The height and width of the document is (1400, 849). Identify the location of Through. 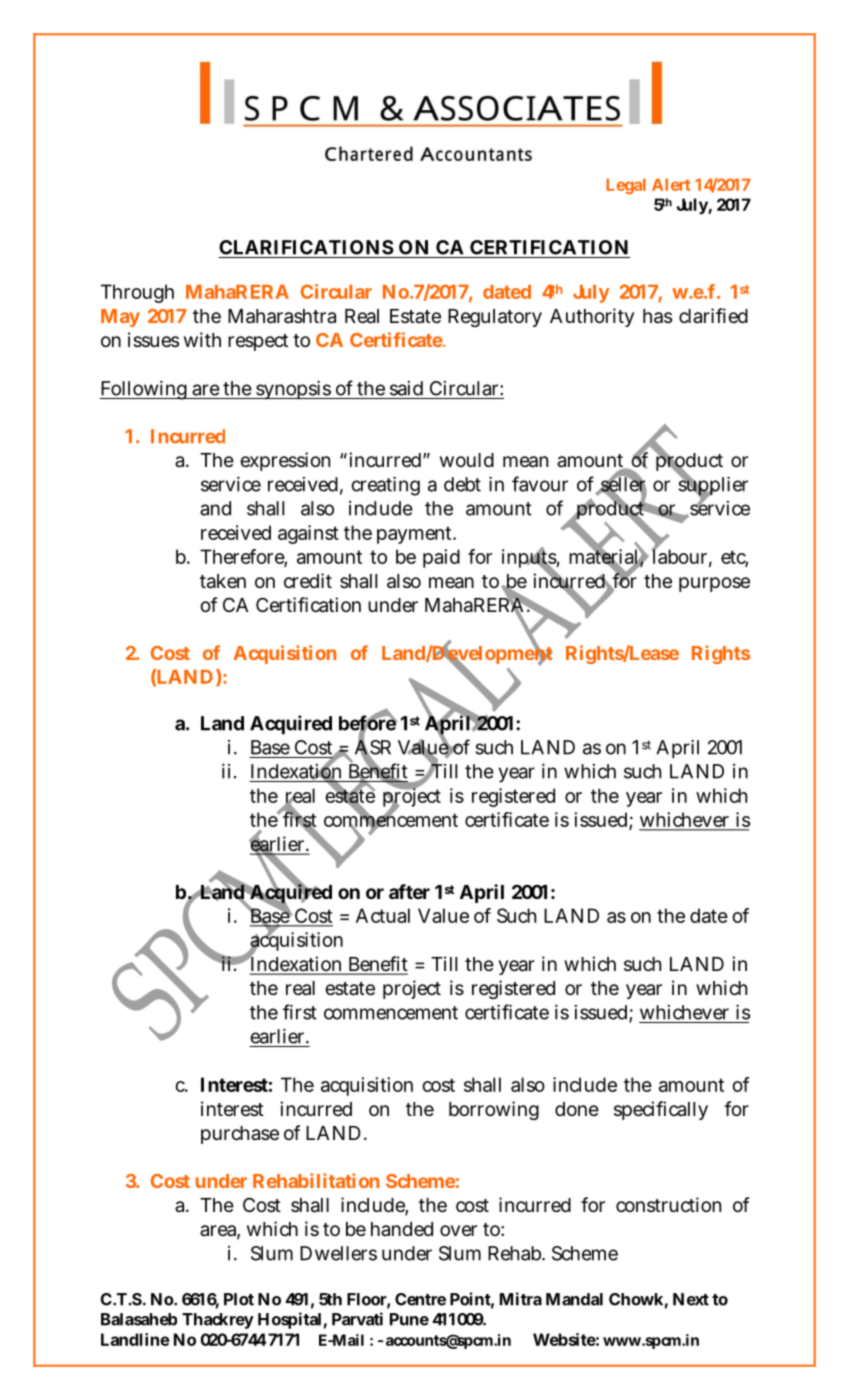
(137, 293).
